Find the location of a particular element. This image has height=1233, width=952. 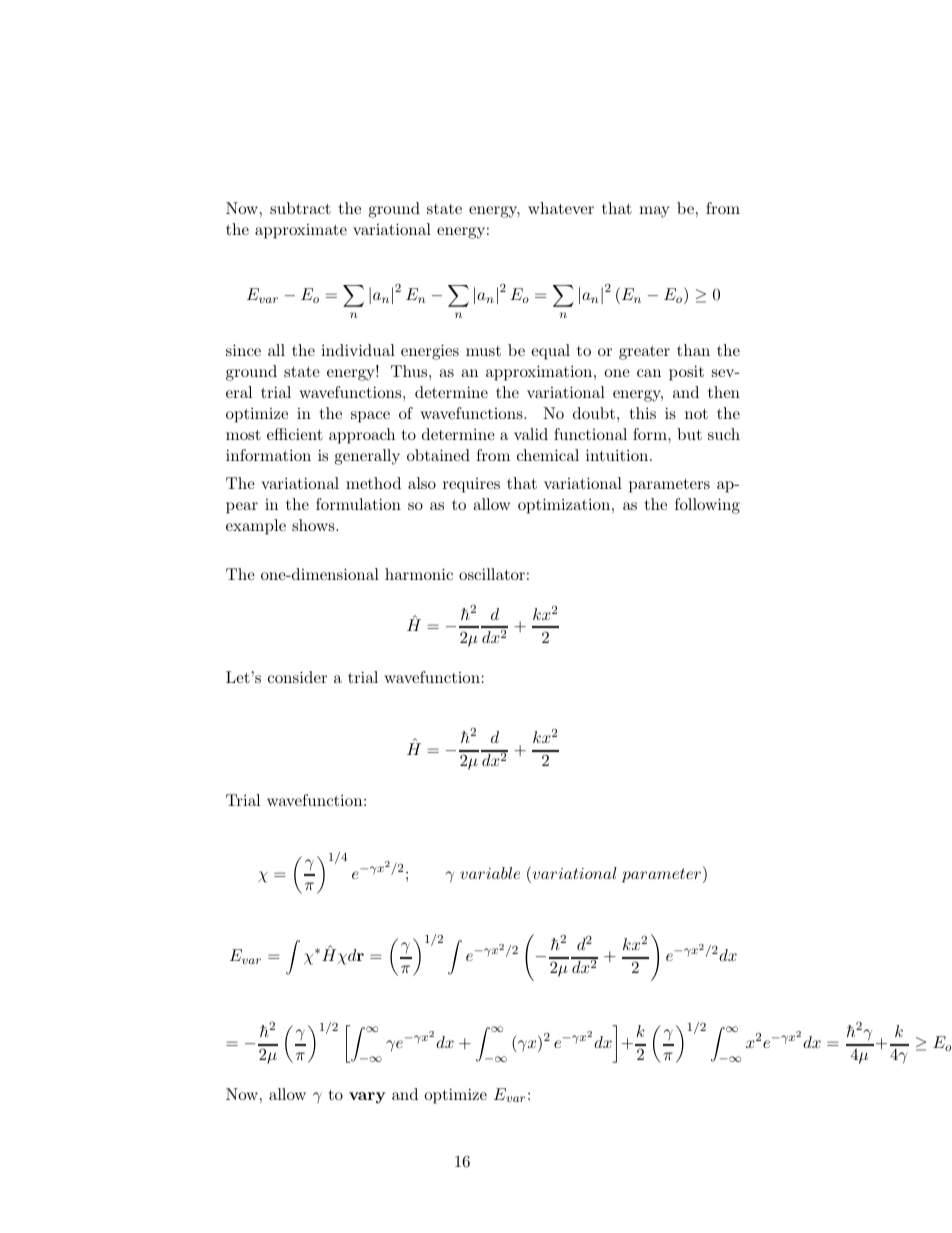

requires is located at coordinates (471, 485).
